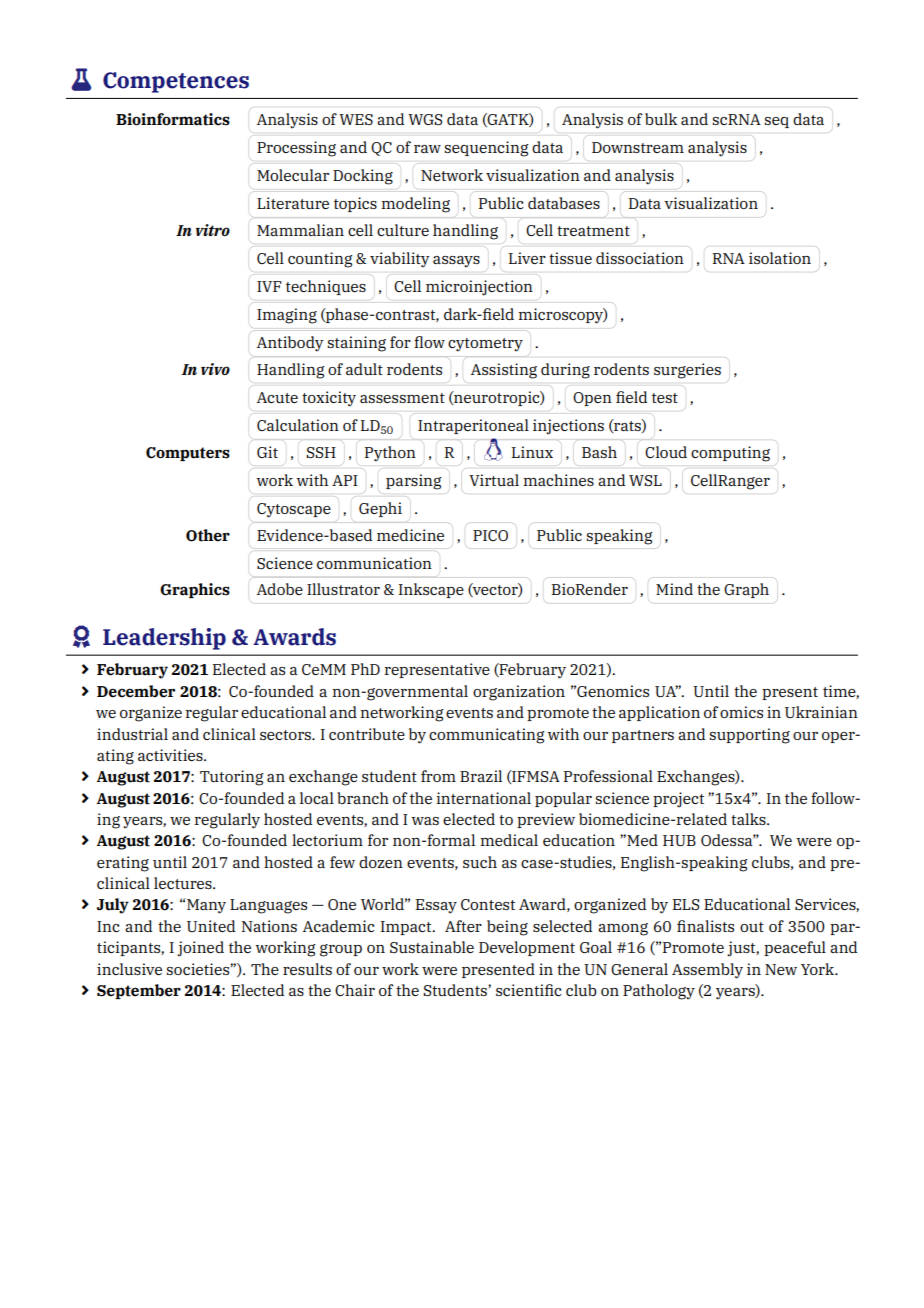 Image resolution: width=924 pixels, height=1308 pixels. Describe the element at coordinates (432, 947) in the image. I see `Sustainable` at that location.
